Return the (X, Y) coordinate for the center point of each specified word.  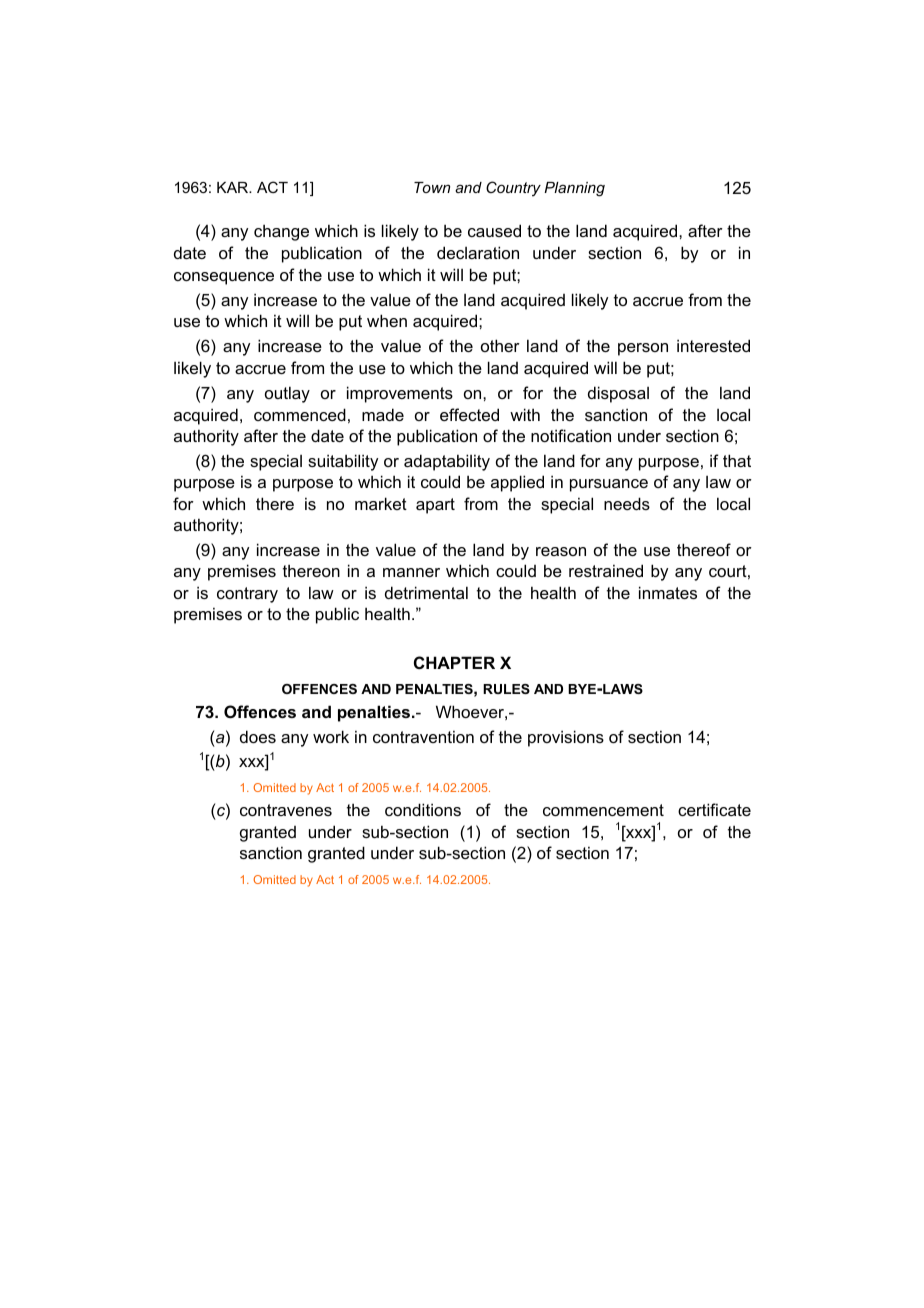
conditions (423, 809)
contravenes (286, 810)
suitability (343, 462)
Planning (574, 189)
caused (494, 230)
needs (627, 503)
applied (517, 483)
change (281, 232)
